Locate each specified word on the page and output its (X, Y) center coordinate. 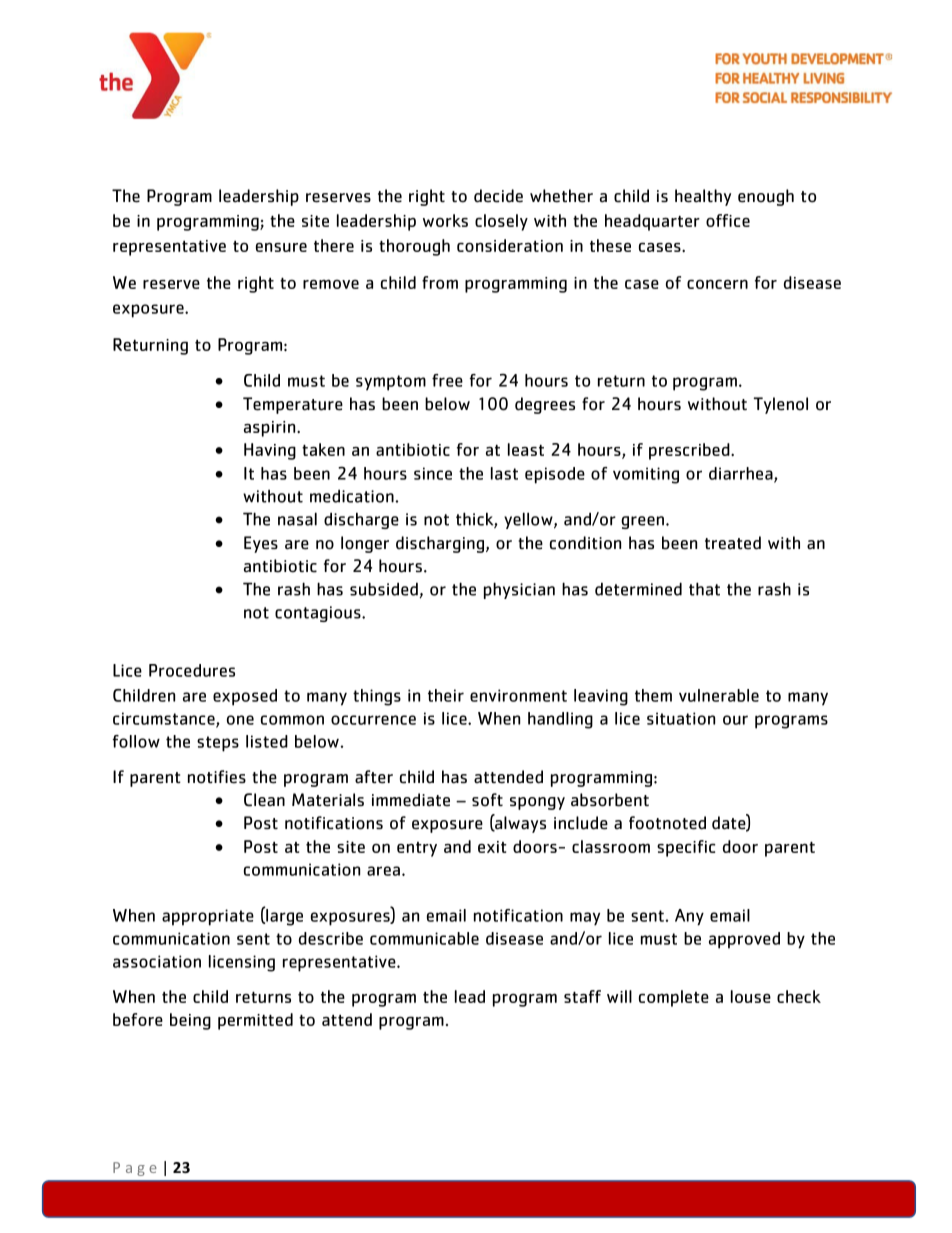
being (190, 1021)
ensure (281, 247)
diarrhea (742, 474)
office (728, 220)
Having (270, 451)
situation (681, 718)
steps (218, 744)
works (445, 220)
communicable (424, 938)
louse (751, 996)
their (446, 695)
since (433, 473)
